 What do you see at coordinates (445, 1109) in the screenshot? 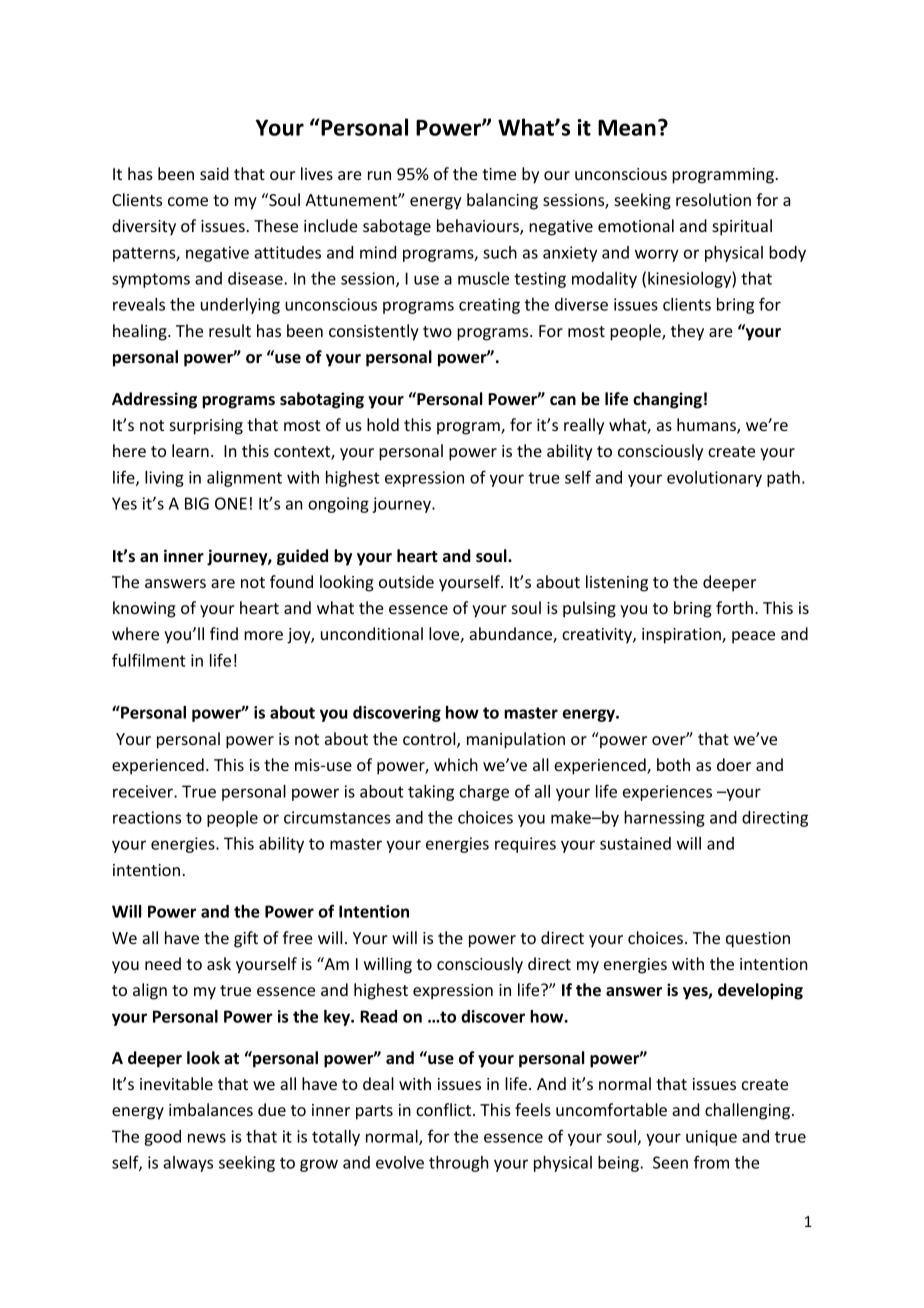
I see `conflict` at bounding box center [445, 1109].
